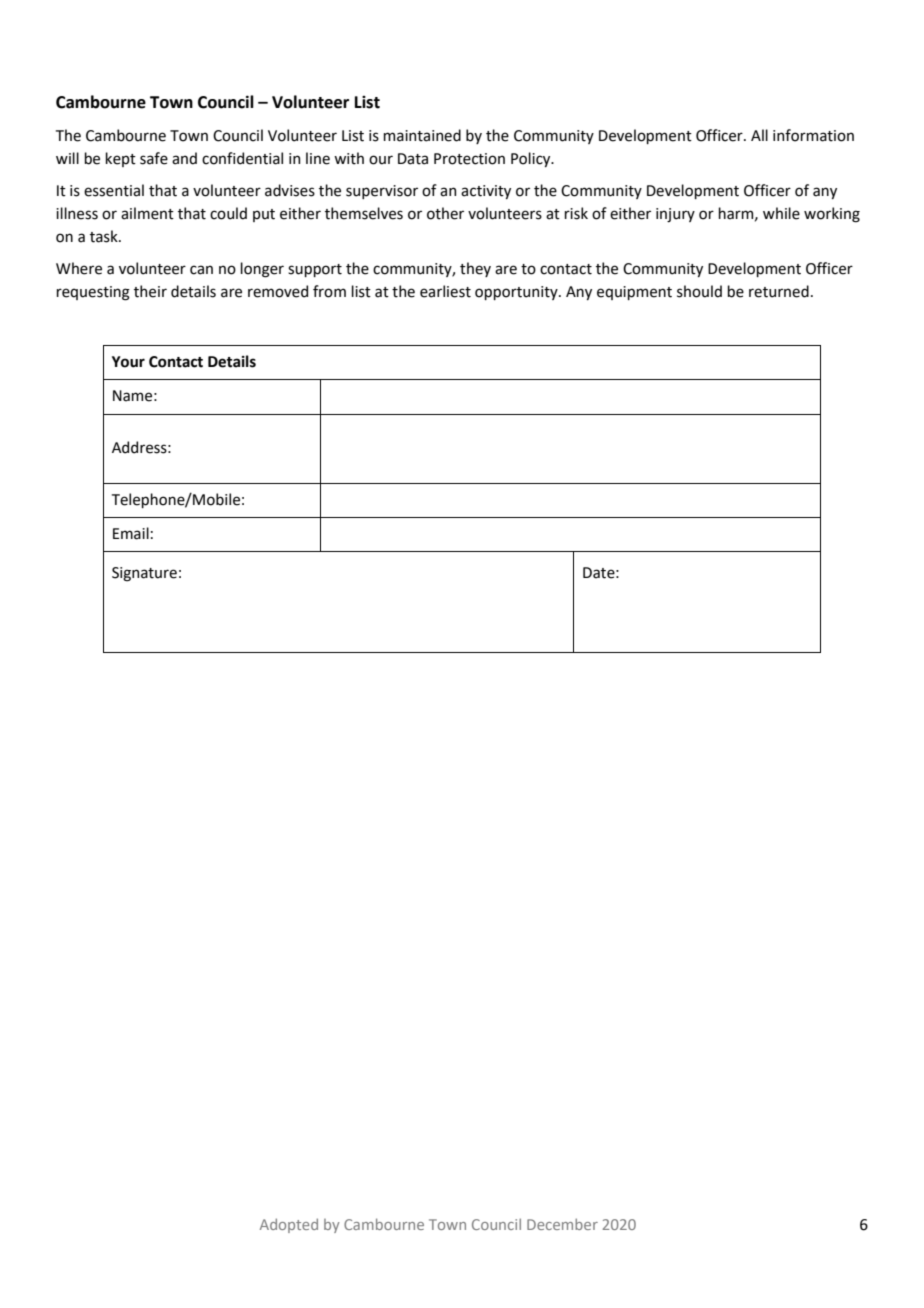  I want to click on All, so click(759, 135).
